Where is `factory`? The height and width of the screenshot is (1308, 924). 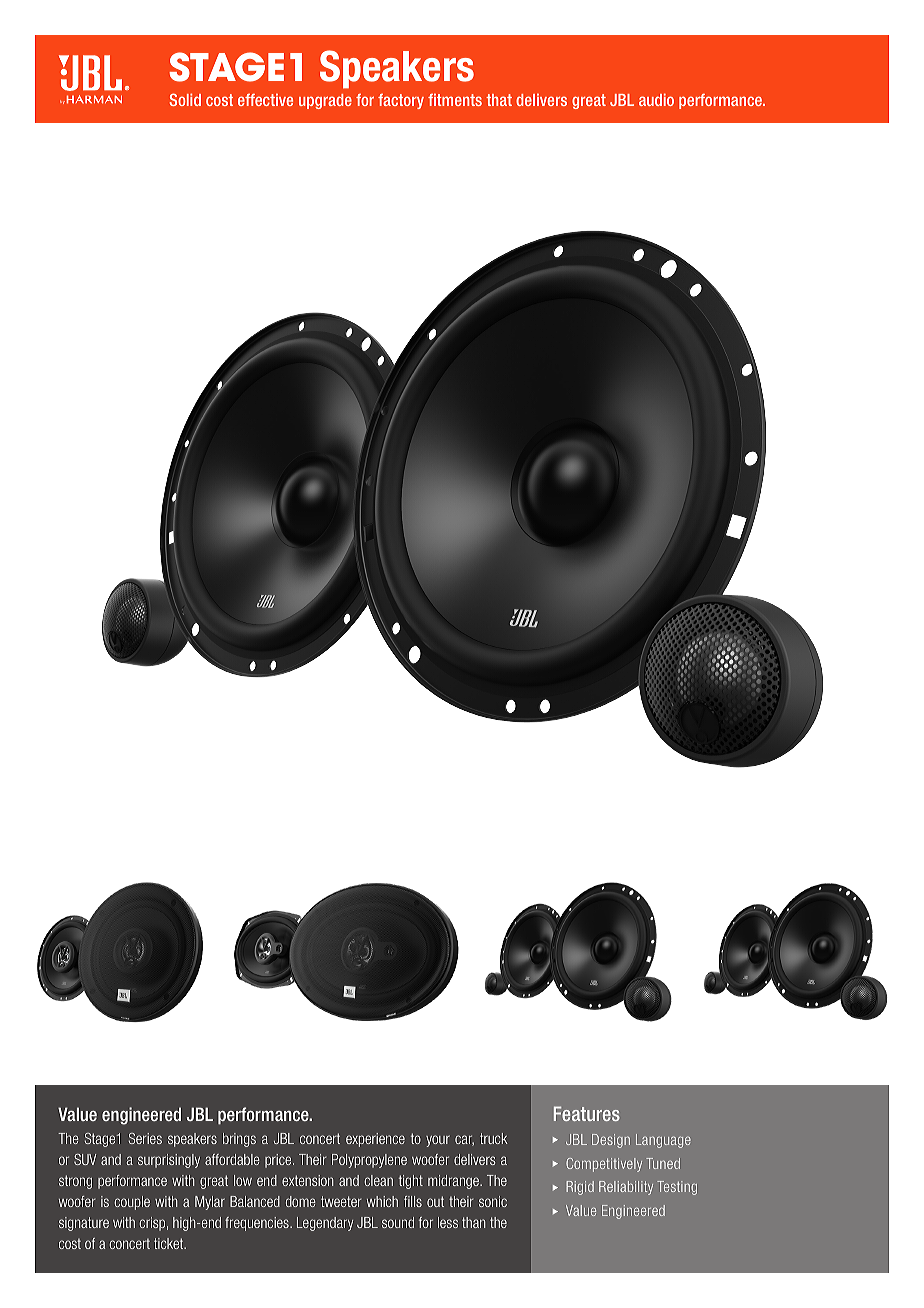 factory is located at coordinates (401, 101).
